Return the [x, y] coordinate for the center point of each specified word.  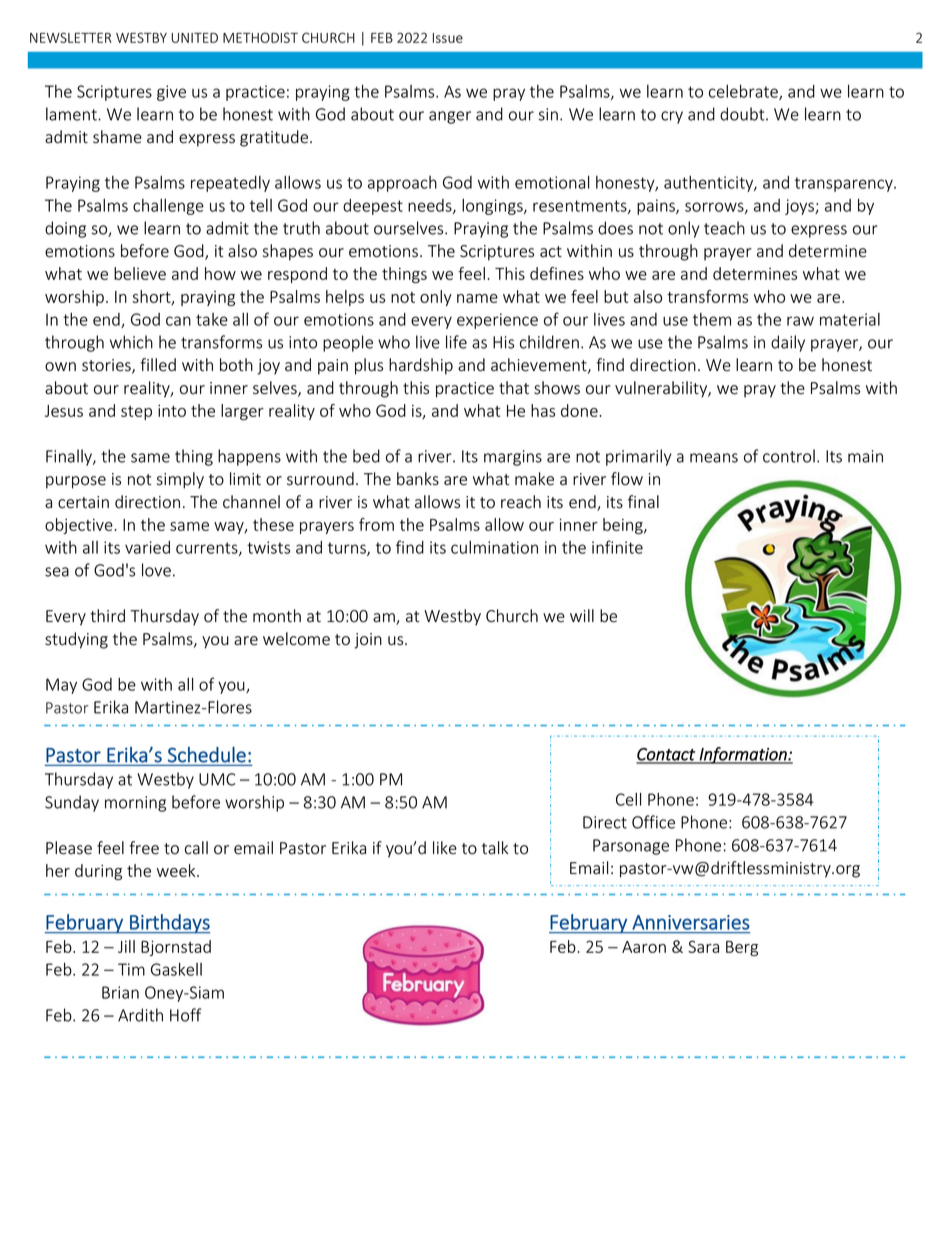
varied [147, 547]
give [171, 93]
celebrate [744, 92]
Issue [448, 38]
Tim [131, 969]
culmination [494, 547]
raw [800, 321]
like [445, 848]
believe [140, 273]
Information [743, 755]
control [789, 456]
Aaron [644, 947]
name [477, 298]
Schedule [207, 755]
